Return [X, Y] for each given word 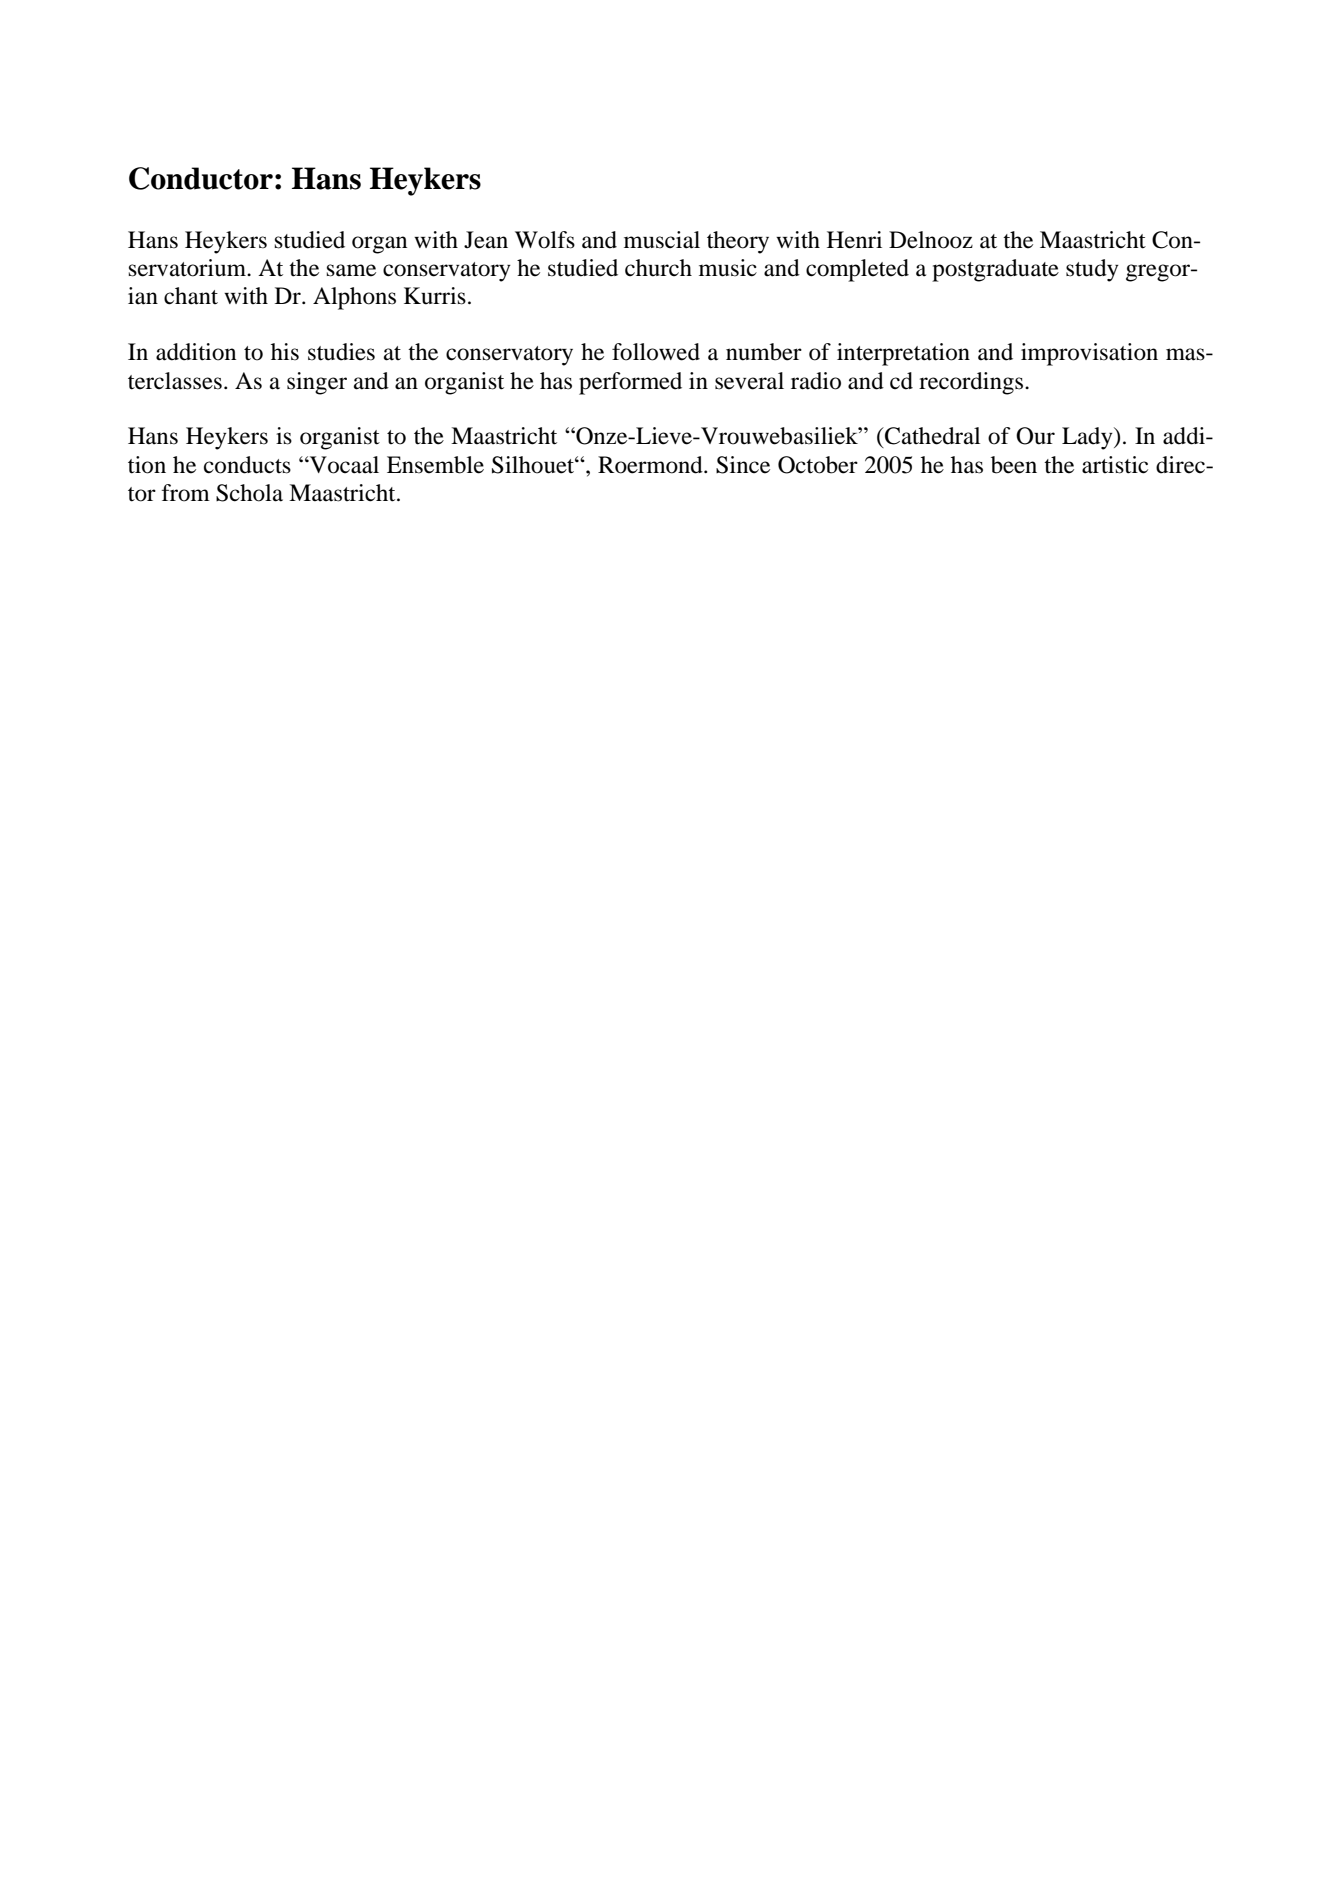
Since [743, 465]
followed [656, 352]
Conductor [201, 178]
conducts [247, 465]
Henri [854, 240]
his [285, 352]
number [764, 352]
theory [738, 242]
